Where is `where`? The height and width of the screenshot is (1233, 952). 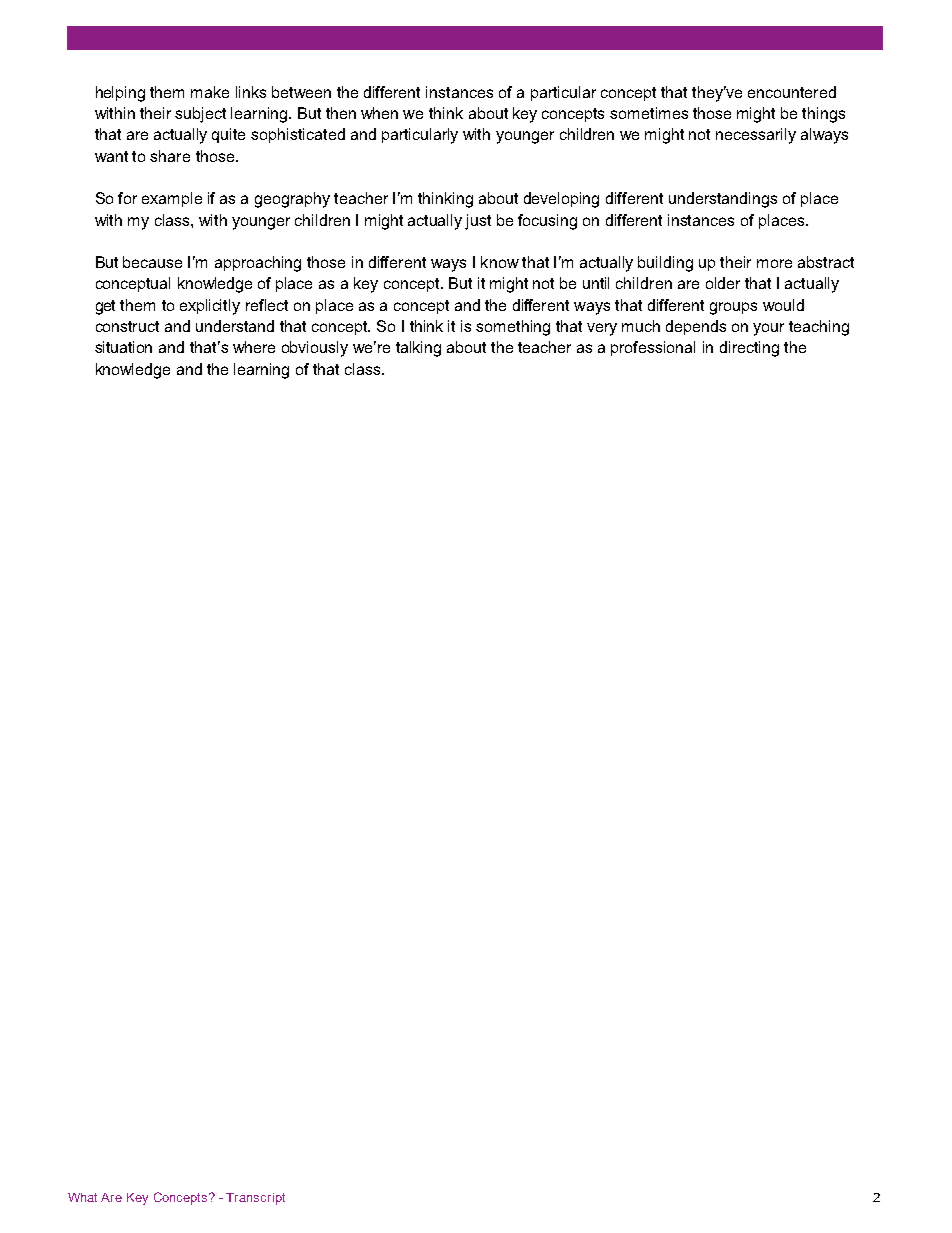 where is located at coordinates (254, 347).
